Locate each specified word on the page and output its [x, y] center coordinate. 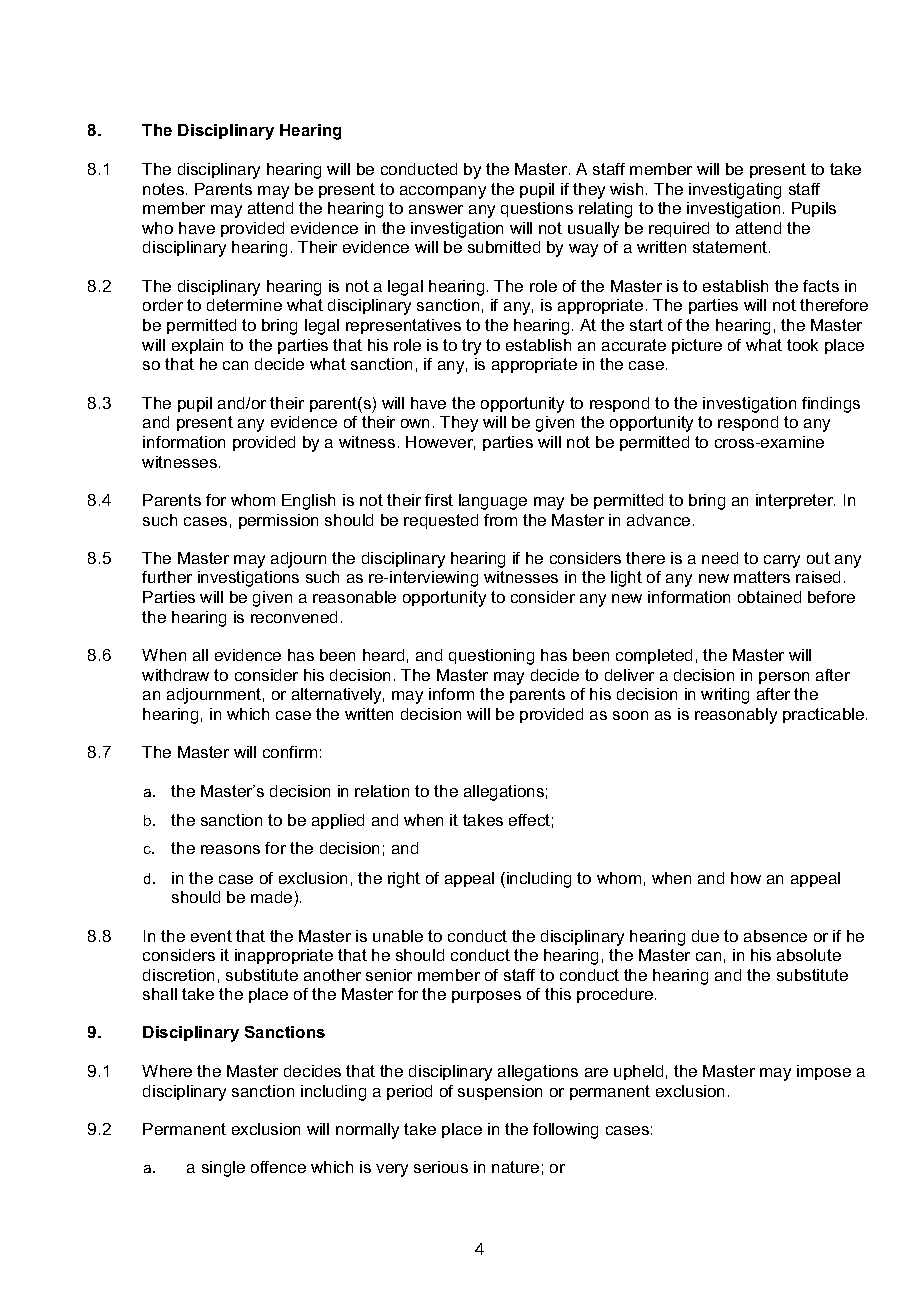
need [720, 558]
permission [278, 521]
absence [775, 936]
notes [165, 189]
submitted [504, 247]
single [223, 1169]
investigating [735, 191]
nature [515, 1167]
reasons [230, 849]
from [500, 520]
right [404, 880]
